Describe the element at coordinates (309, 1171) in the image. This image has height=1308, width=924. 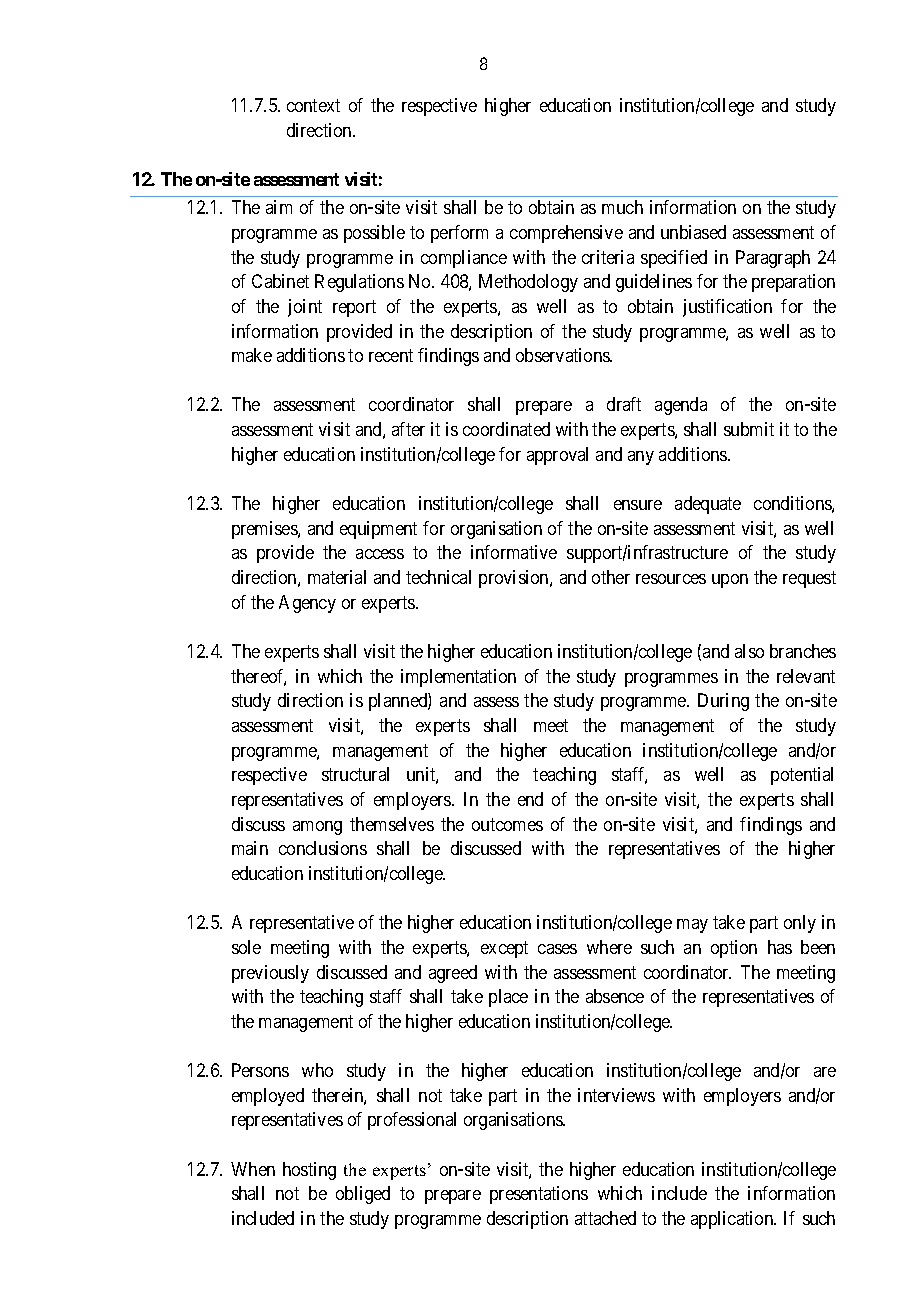
I see `hosting` at that location.
